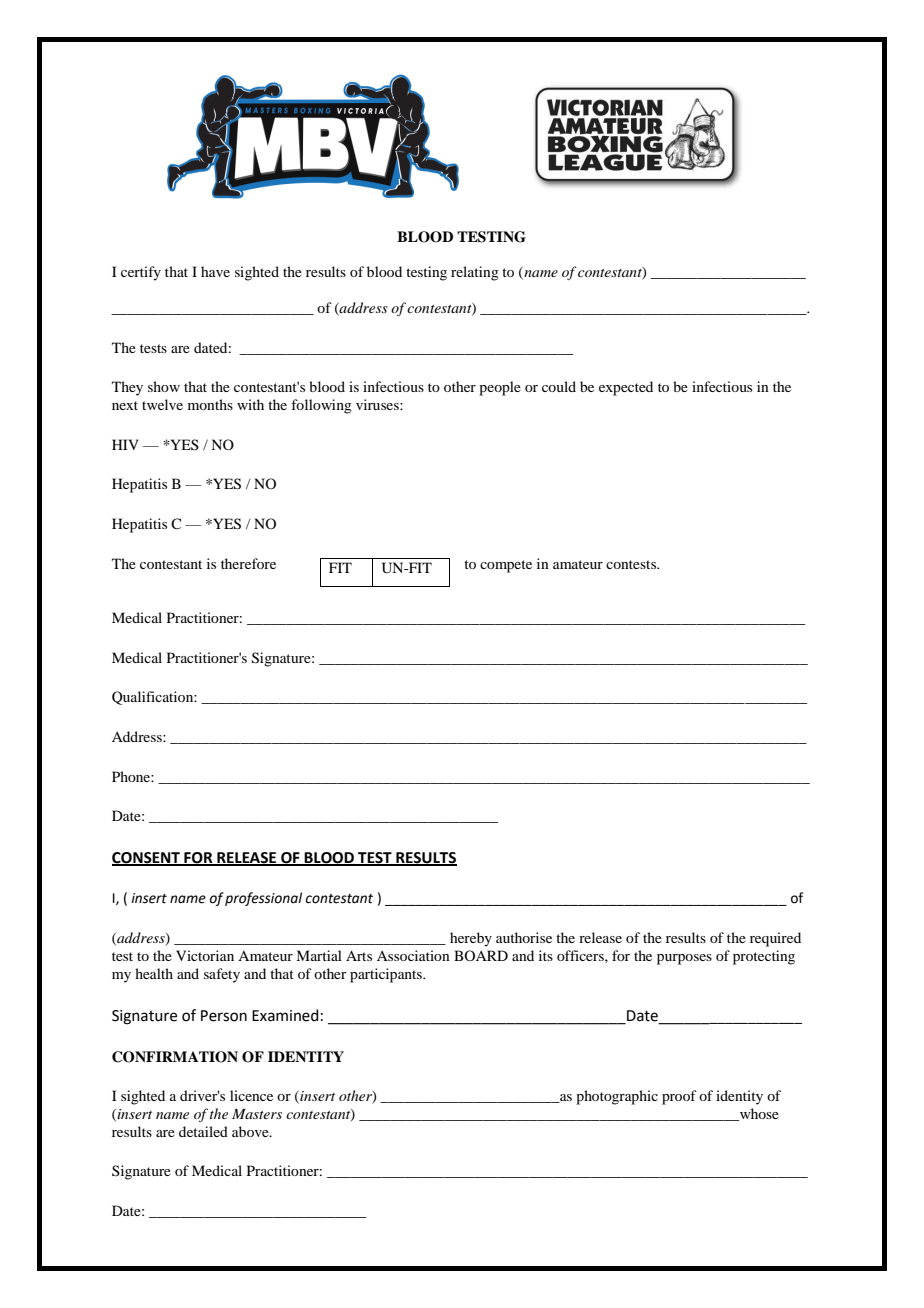 This page has height=1308, width=924. I want to click on relating, so click(475, 273).
